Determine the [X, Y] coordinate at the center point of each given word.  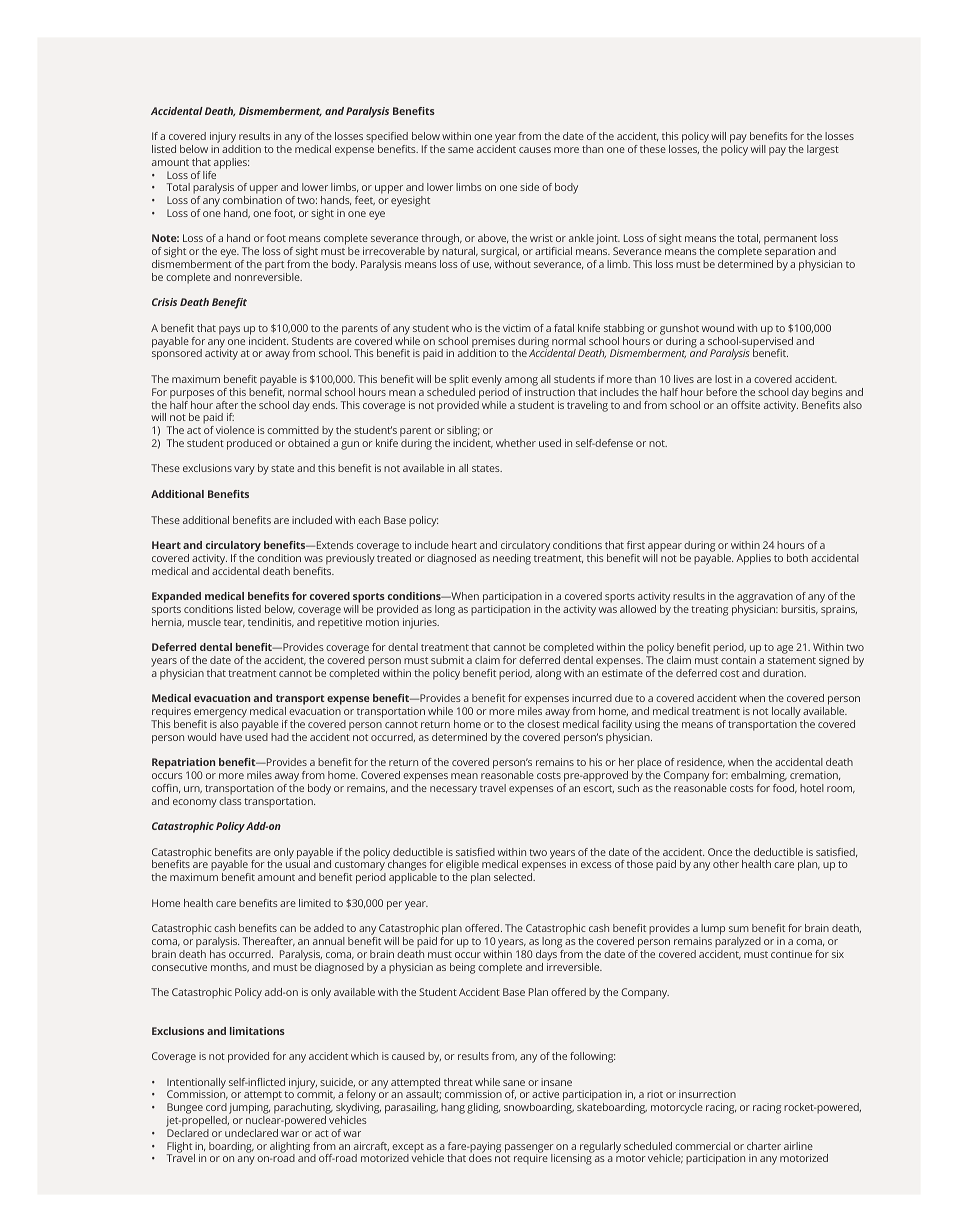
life [209, 175]
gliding [483, 1108]
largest [823, 150]
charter [764, 1146]
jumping [249, 1110]
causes [535, 150]
